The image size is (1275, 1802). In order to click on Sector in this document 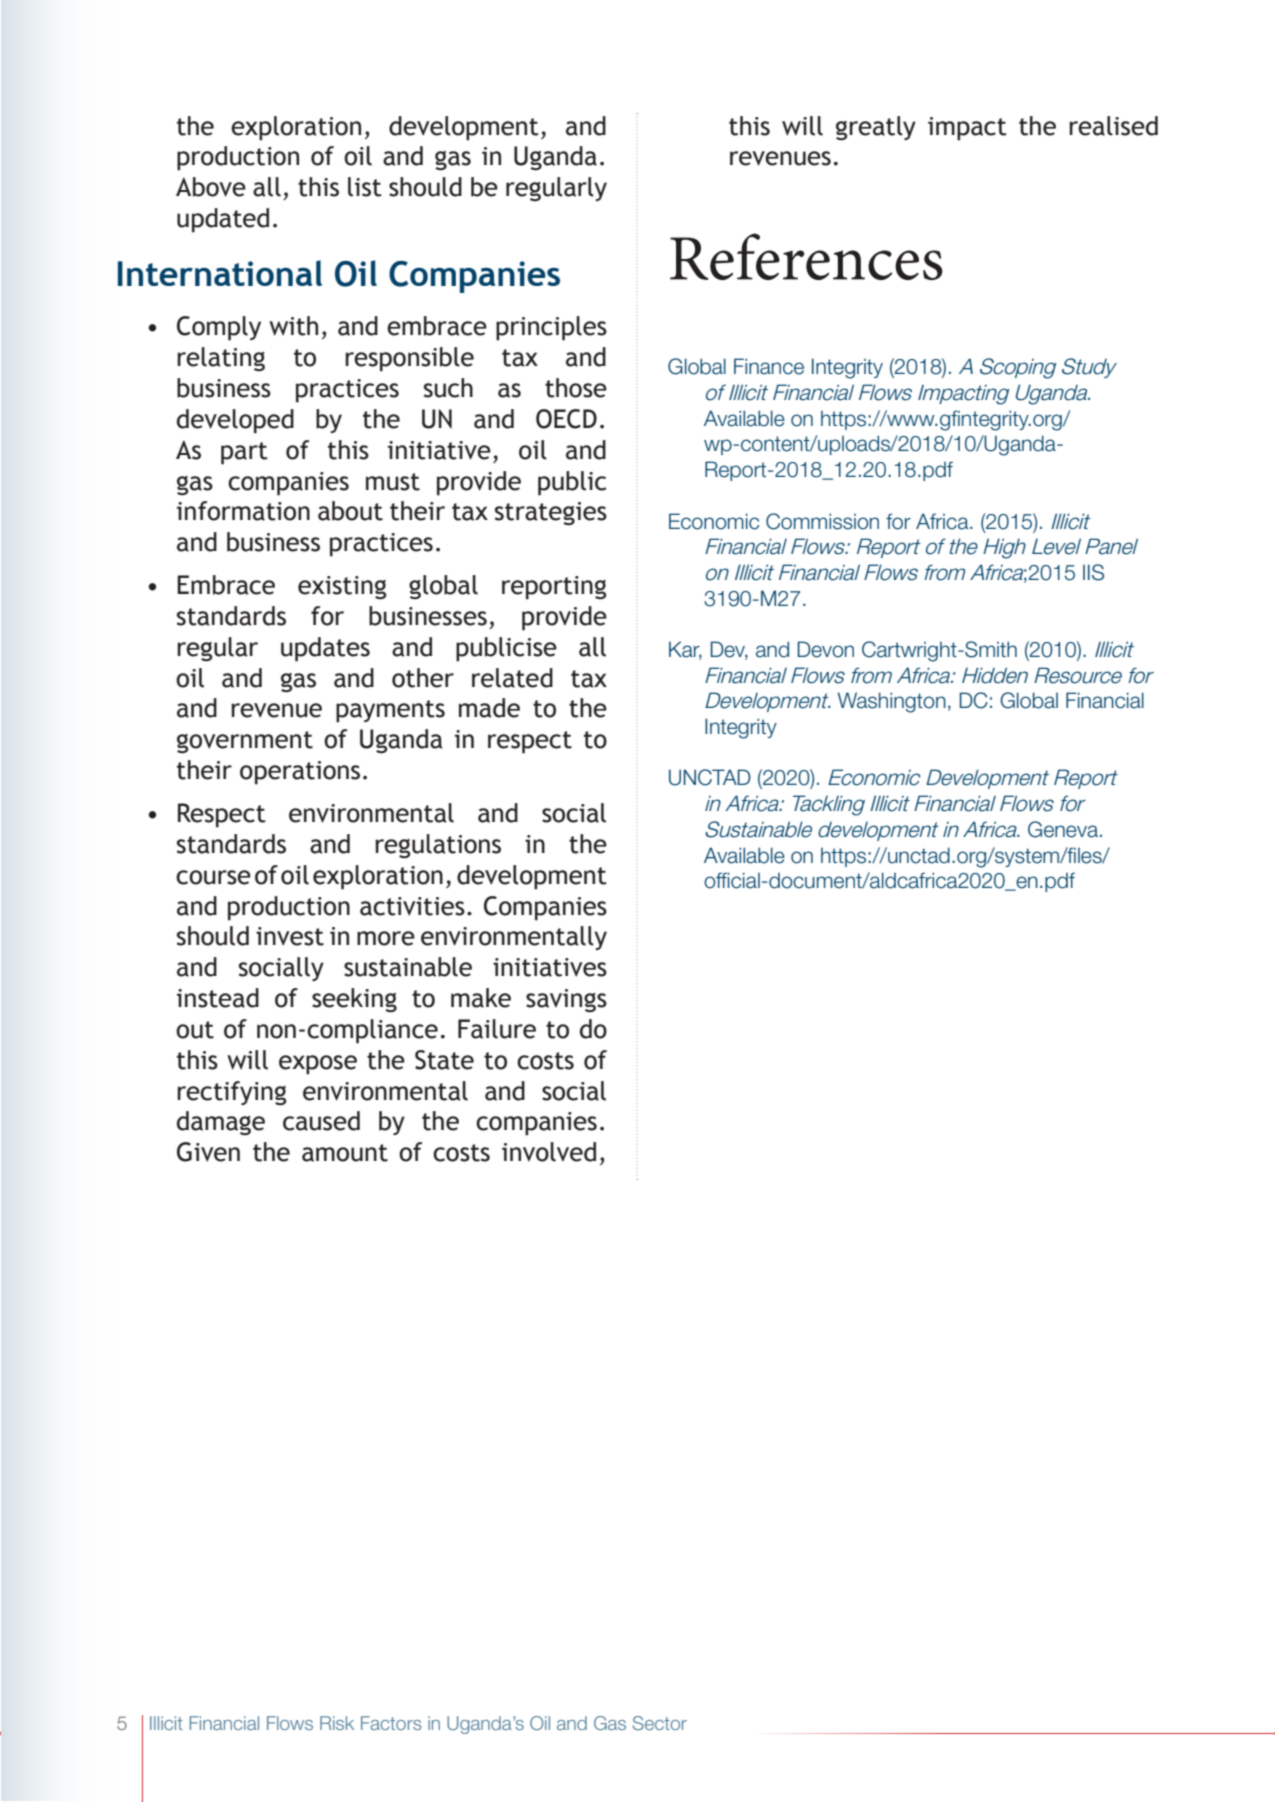, I will do `click(660, 1723)`.
